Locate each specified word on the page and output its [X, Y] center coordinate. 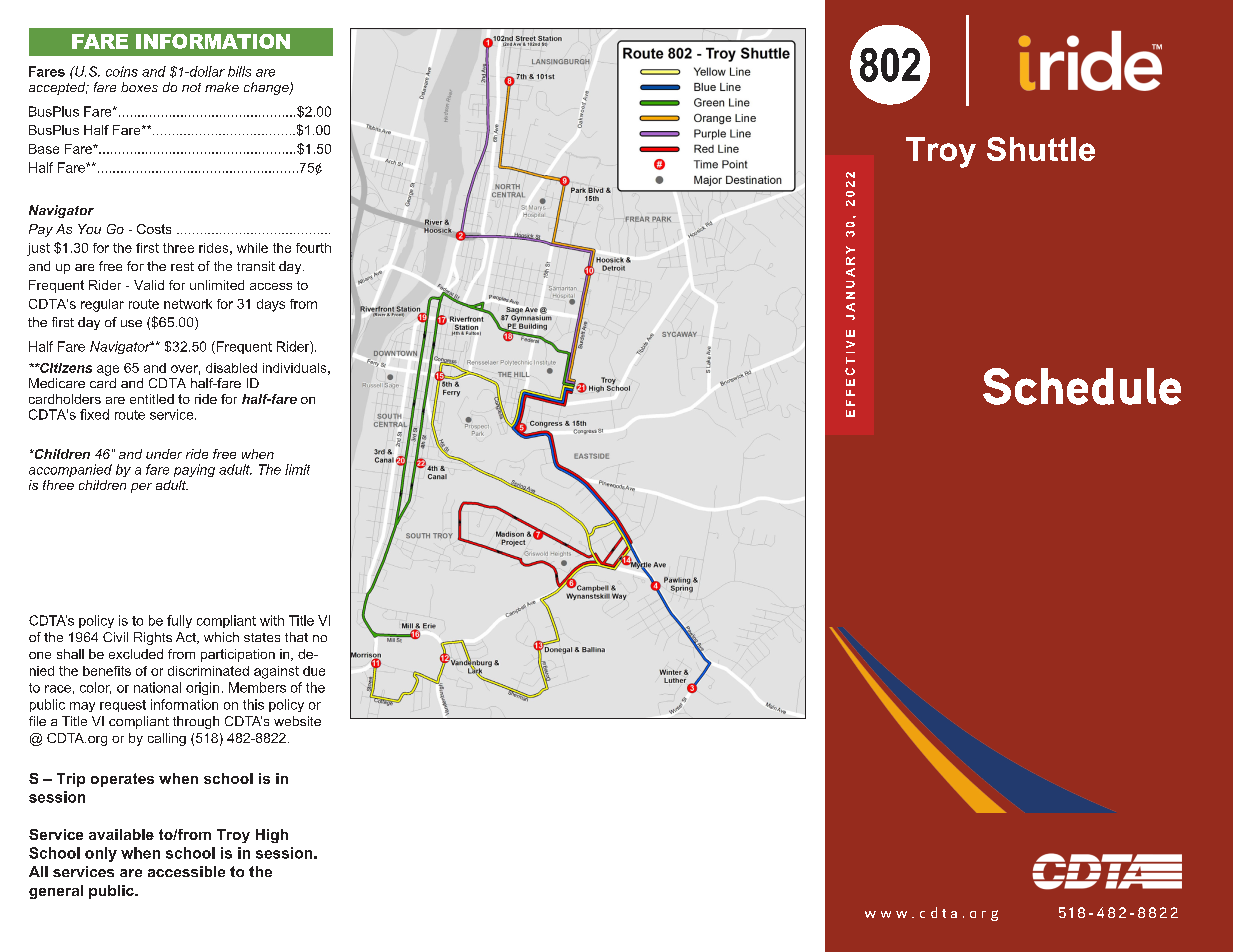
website [297, 721]
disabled [231, 368]
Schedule [1082, 386]
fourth [313, 248]
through [196, 722]
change [267, 88]
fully [179, 621]
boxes [139, 87]
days [271, 305]
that [296, 637]
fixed [94, 414]
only [101, 854]
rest [182, 266]
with [272, 620]
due [314, 671]
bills [239, 71]
